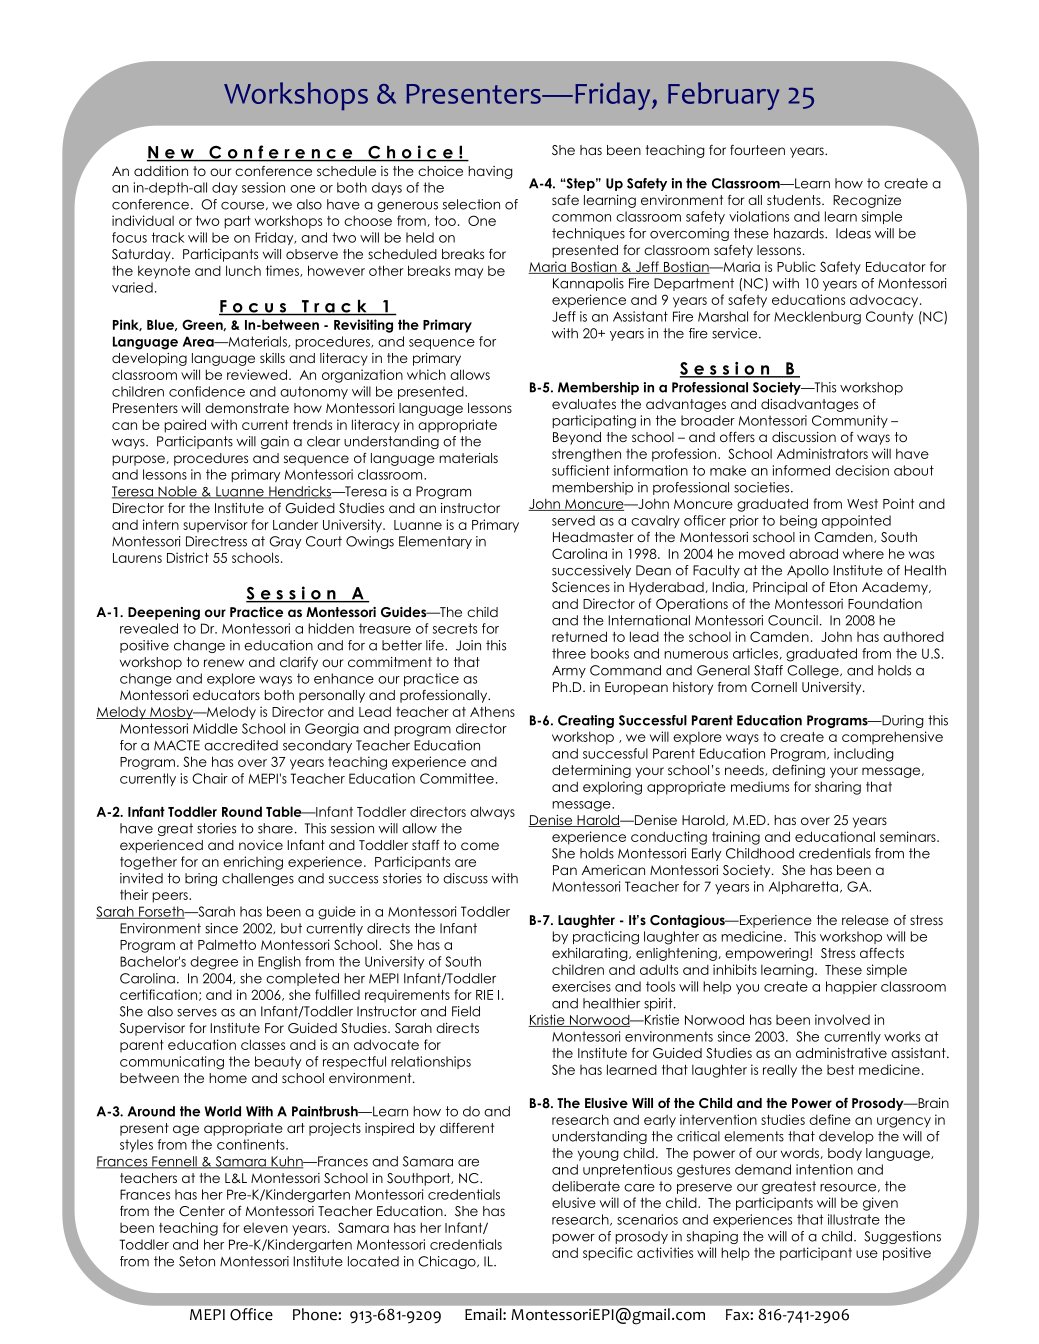  Describe the element at coordinates (581, 587) in the image. I see `Sciences` at that location.
